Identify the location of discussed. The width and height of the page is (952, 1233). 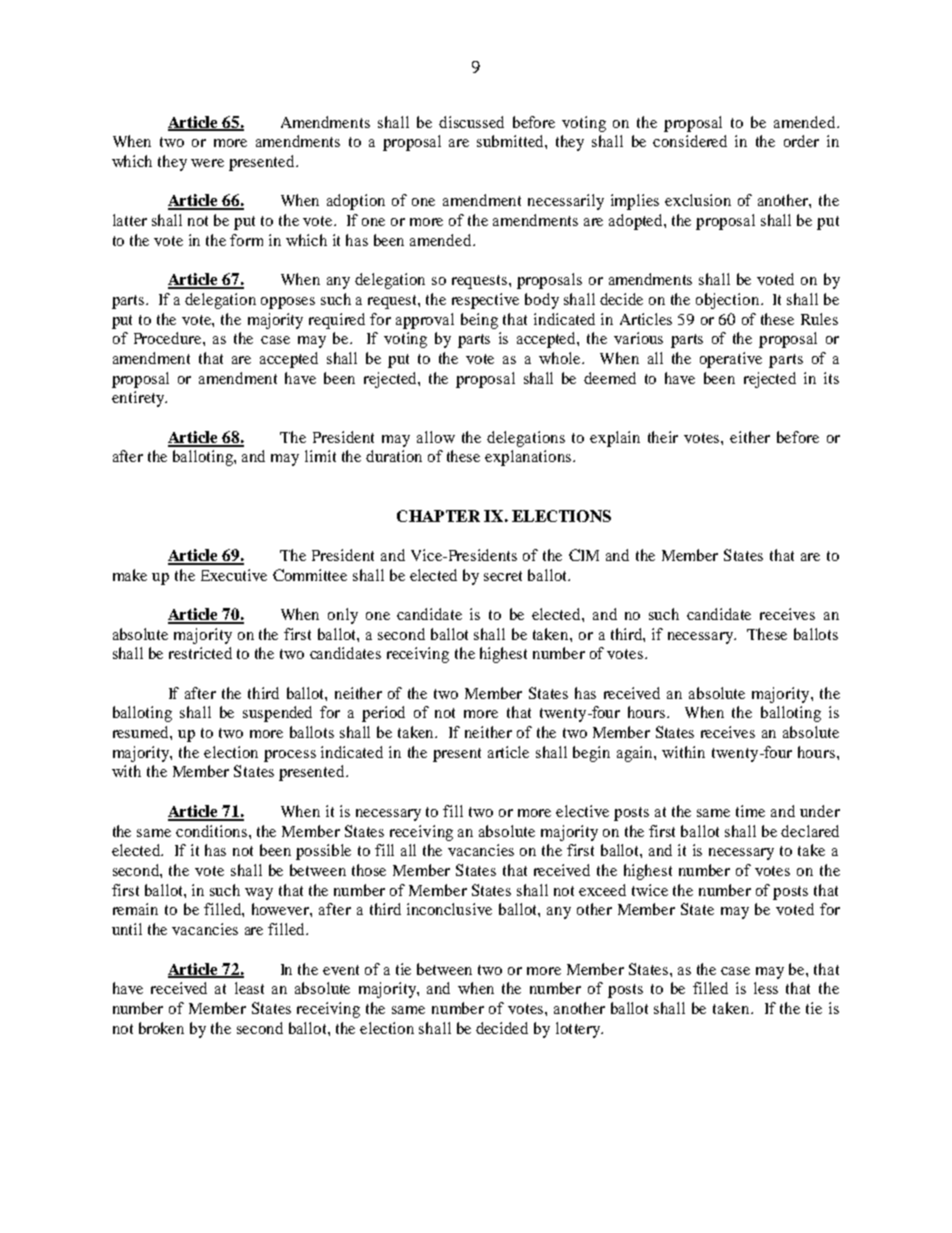
(471, 122).
